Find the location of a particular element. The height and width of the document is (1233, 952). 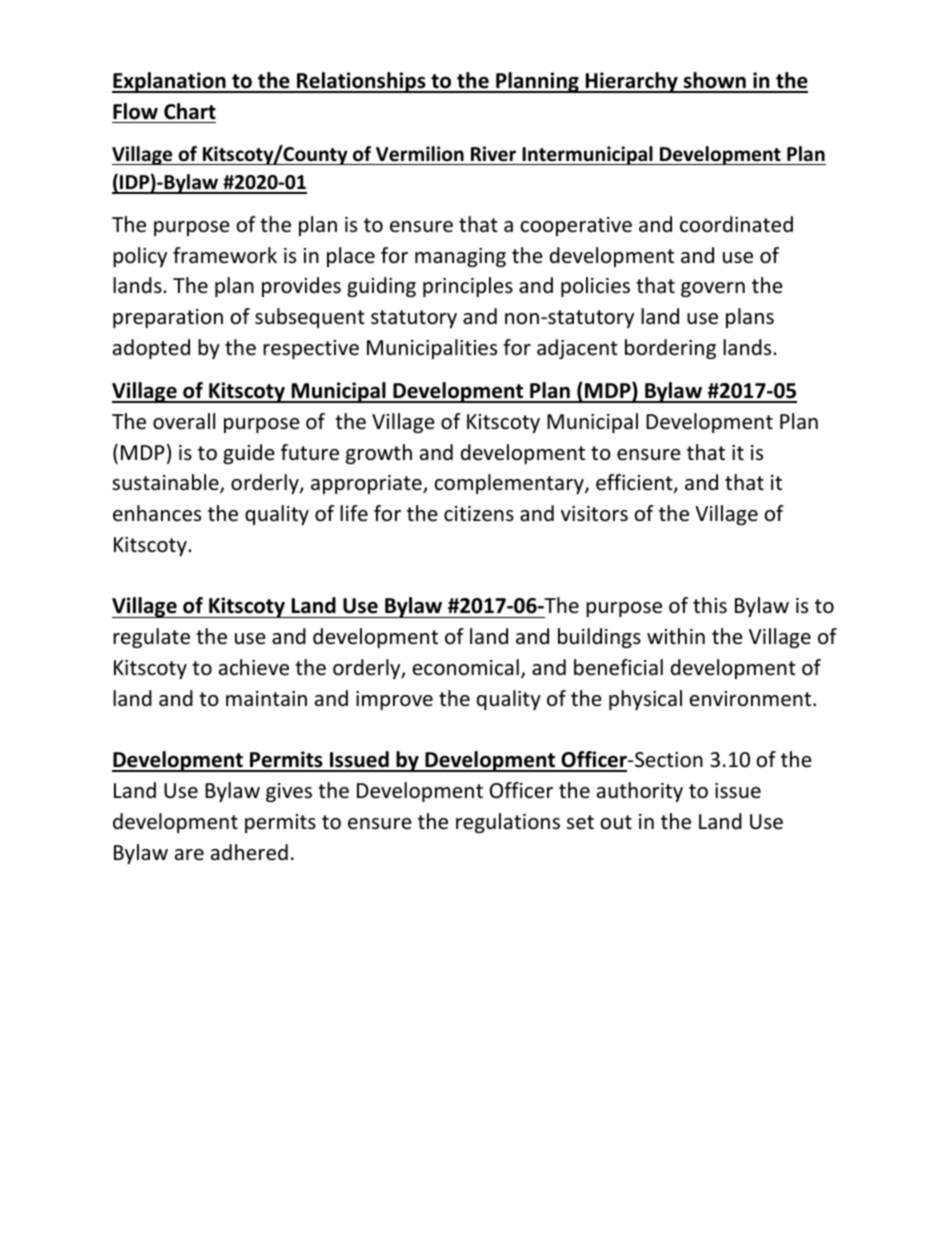

bordering is located at coordinates (670, 349).
